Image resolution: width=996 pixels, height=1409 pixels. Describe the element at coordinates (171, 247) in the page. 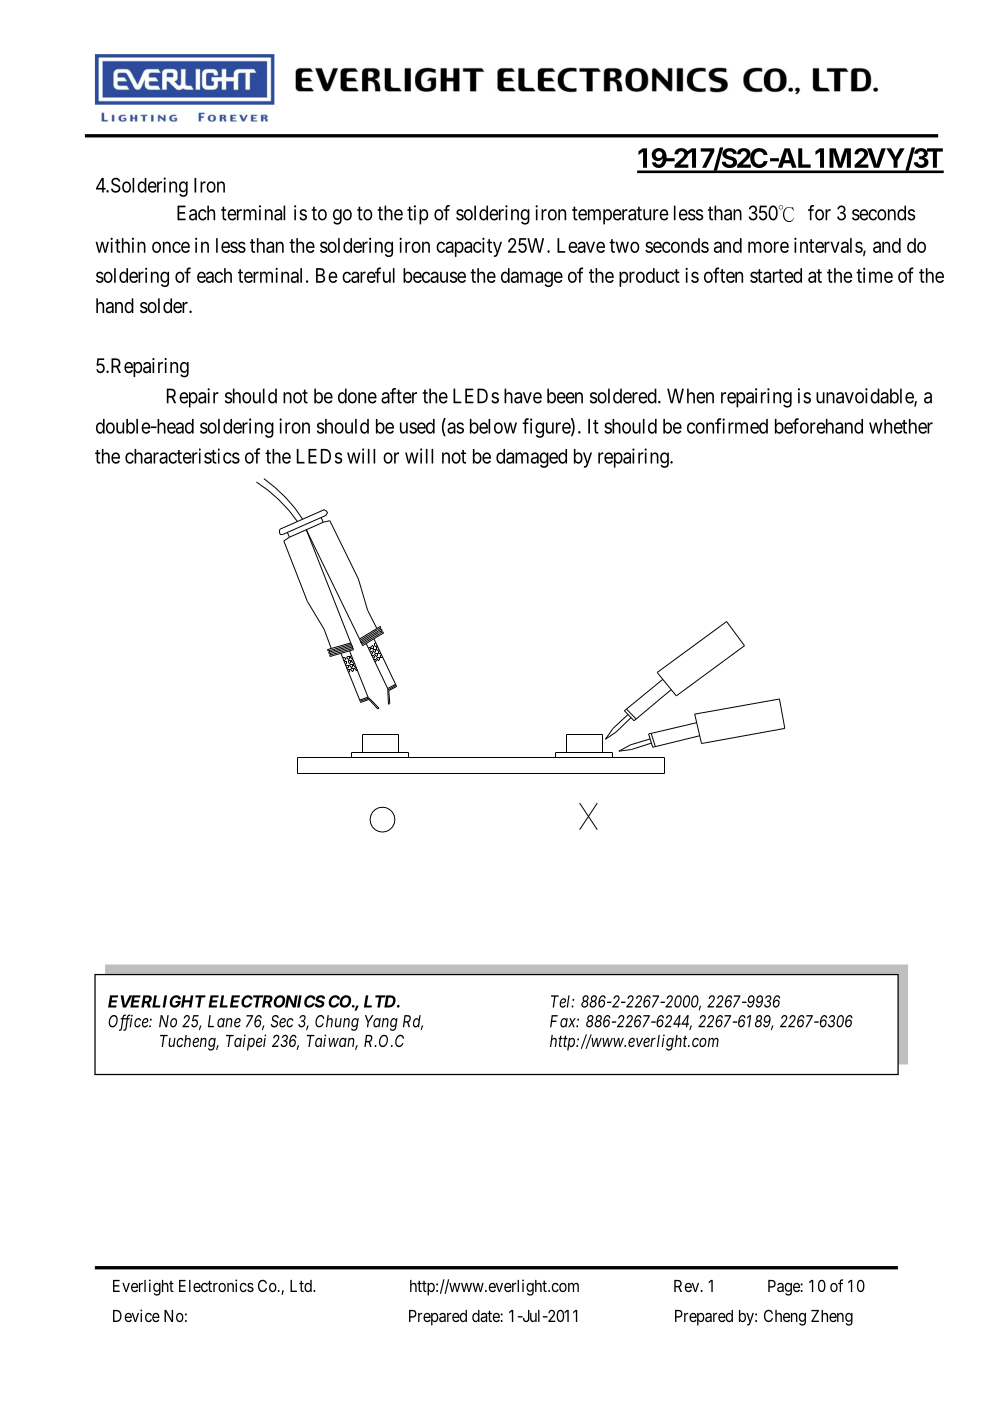

I see `once` at that location.
